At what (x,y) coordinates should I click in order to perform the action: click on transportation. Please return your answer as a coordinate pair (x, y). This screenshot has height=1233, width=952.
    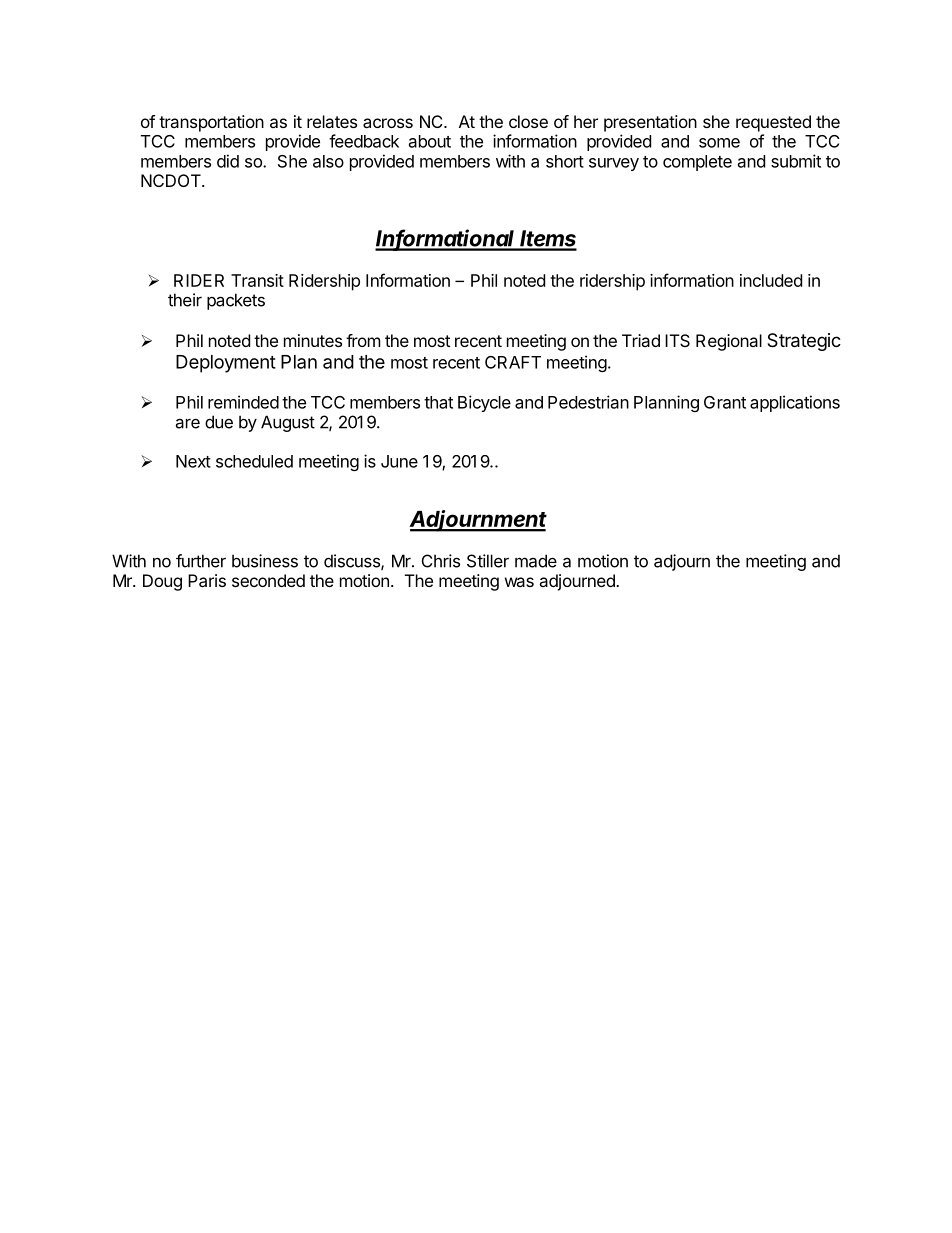
    Looking at the image, I should click on (211, 123).
